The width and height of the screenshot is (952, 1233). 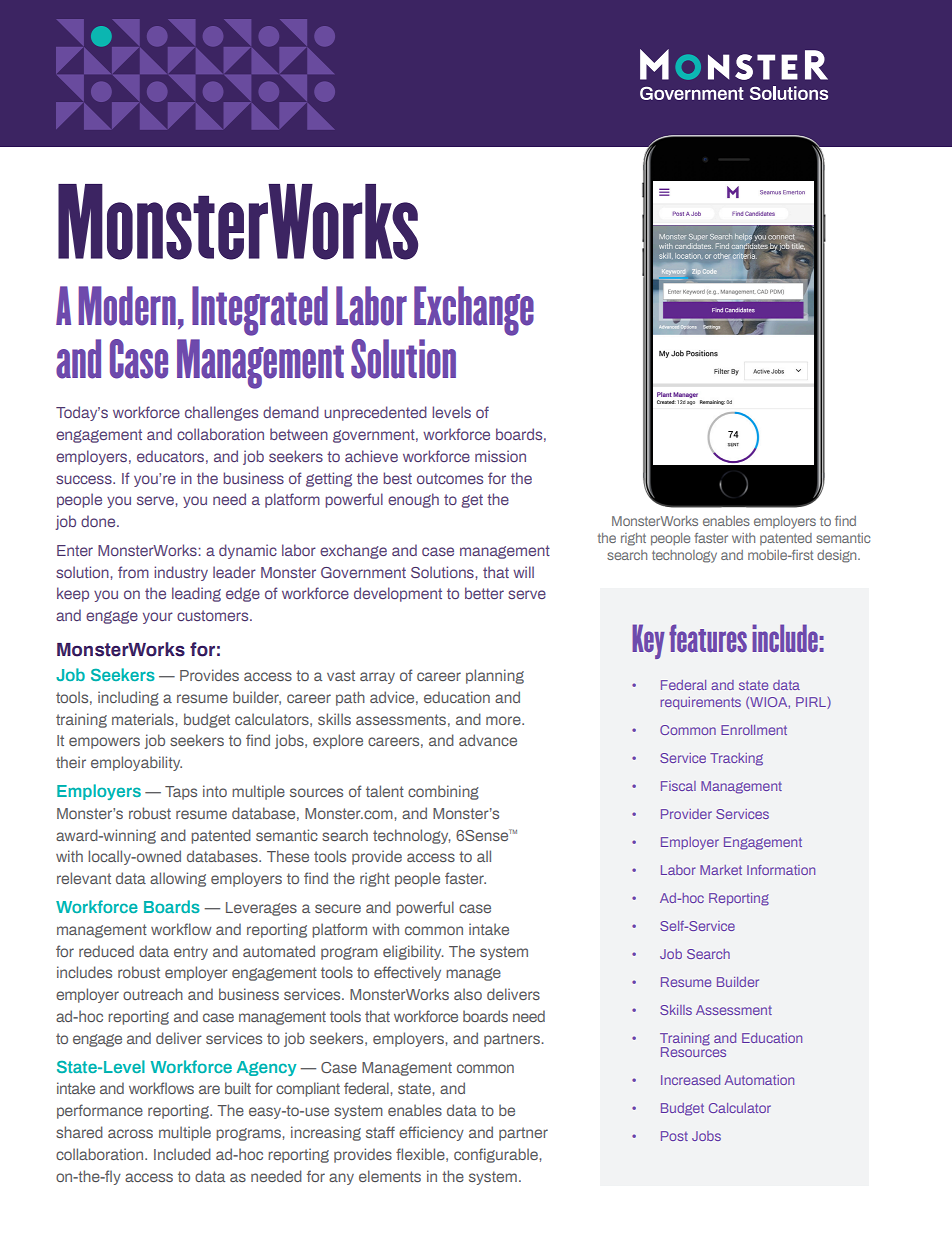 What do you see at coordinates (754, 730) in the screenshot?
I see `Enrollment` at bounding box center [754, 730].
